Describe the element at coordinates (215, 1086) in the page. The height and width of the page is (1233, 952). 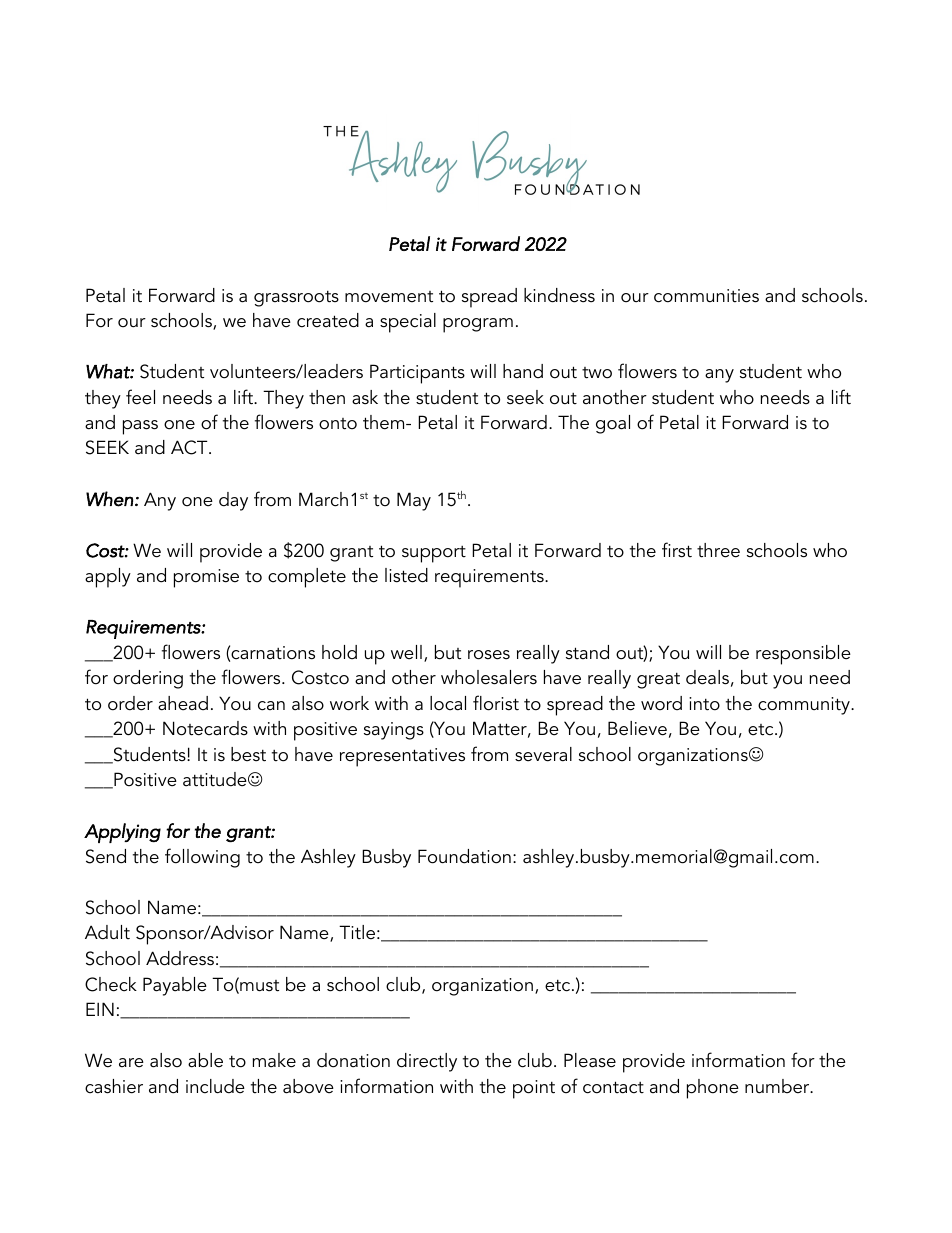
I see `include` at that location.
